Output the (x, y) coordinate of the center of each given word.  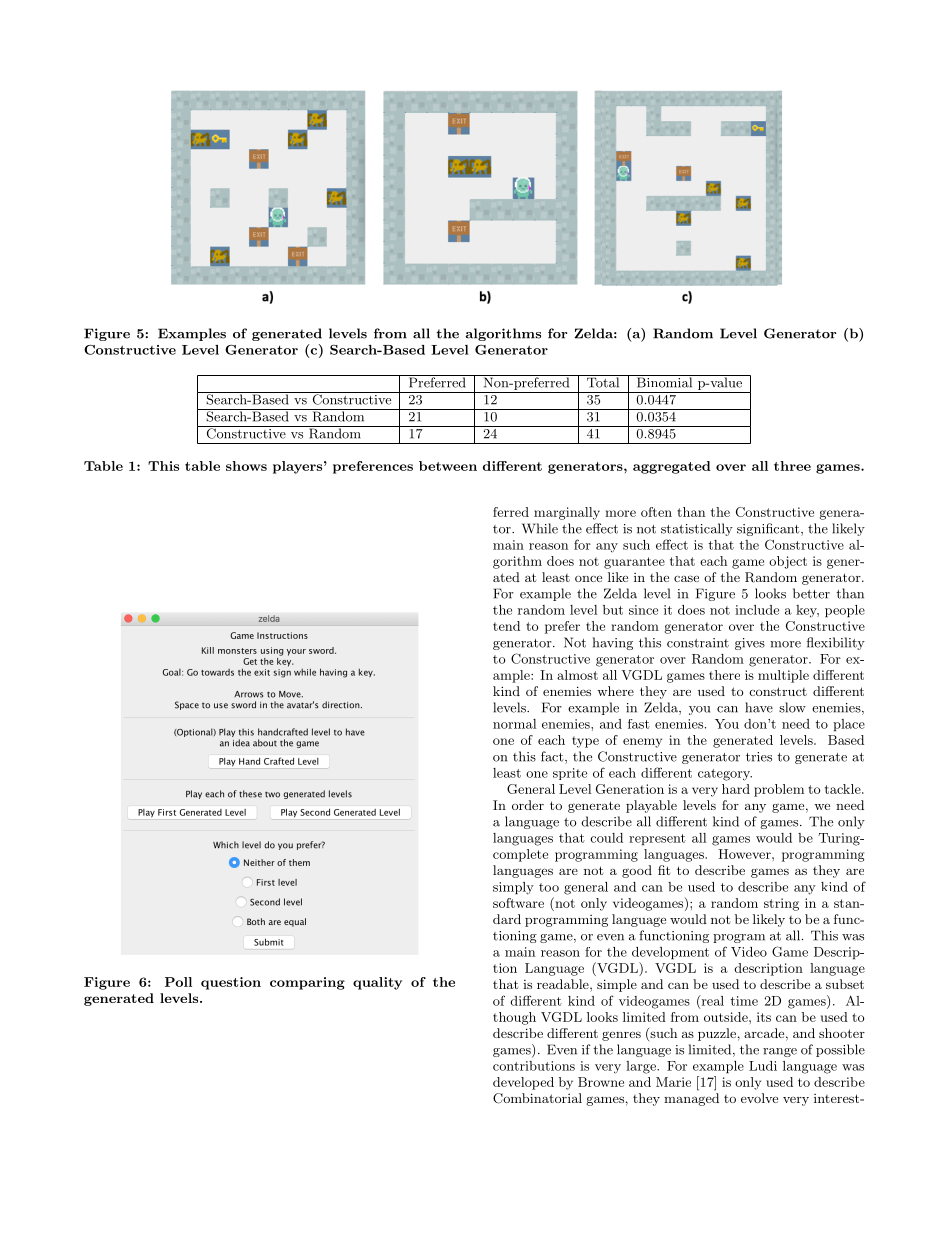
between (448, 466)
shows (246, 466)
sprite (570, 774)
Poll (178, 982)
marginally (567, 513)
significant (768, 529)
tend (506, 626)
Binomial (664, 381)
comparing (307, 983)
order (528, 805)
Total (603, 381)
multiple (783, 676)
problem (779, 790)
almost (577, 675)
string (781, 904)
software (518, 903)
